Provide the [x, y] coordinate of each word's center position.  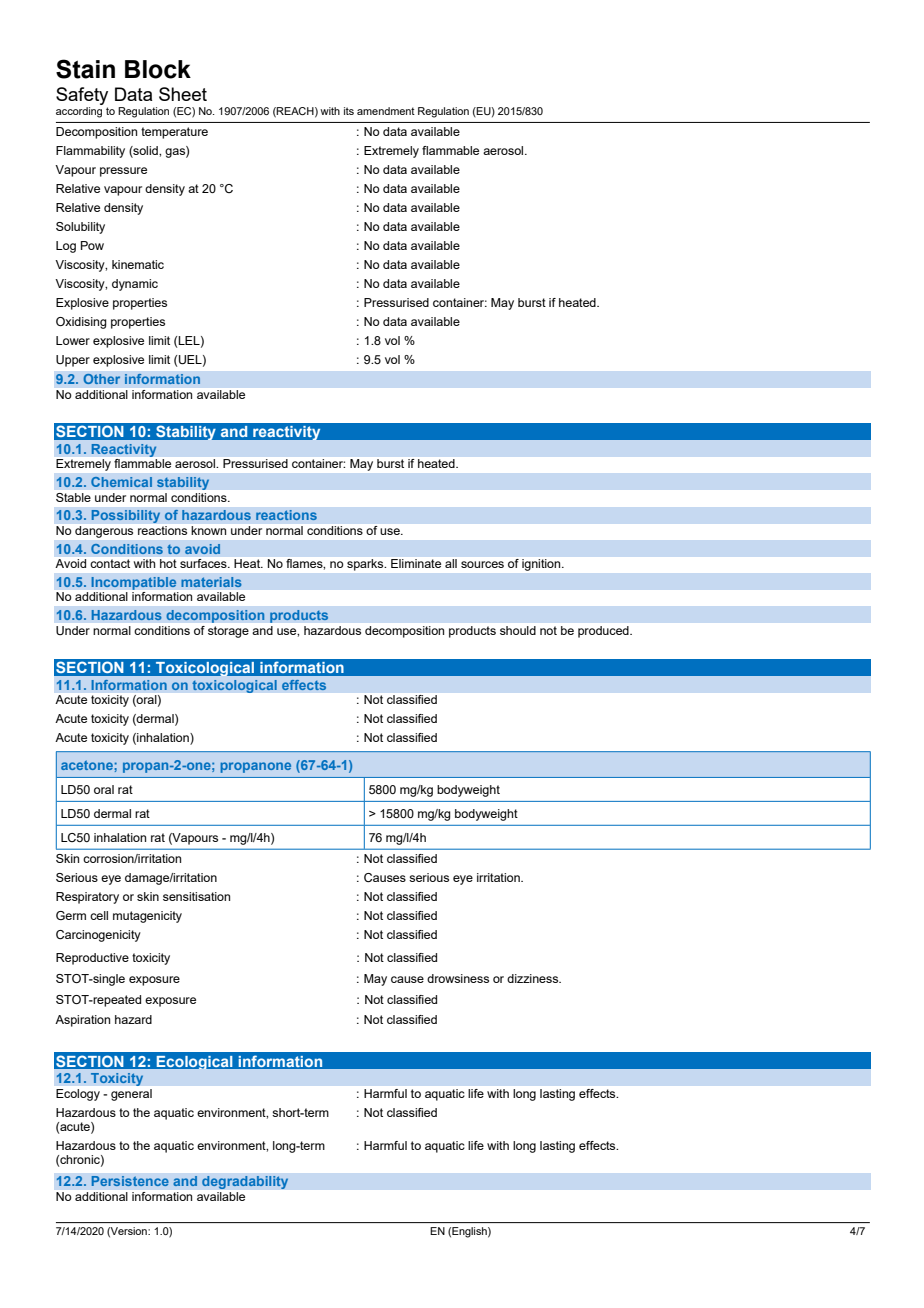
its [349, 111]
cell [99, 915]
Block [158, 69]
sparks [366, 565]
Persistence [130, 1181]
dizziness [534, 978]
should [518, 630]
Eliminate [416, 563]
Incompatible [134, 583]
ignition [542, 565]
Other [102, 379]
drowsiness [458, 978]
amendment [386, 111]
